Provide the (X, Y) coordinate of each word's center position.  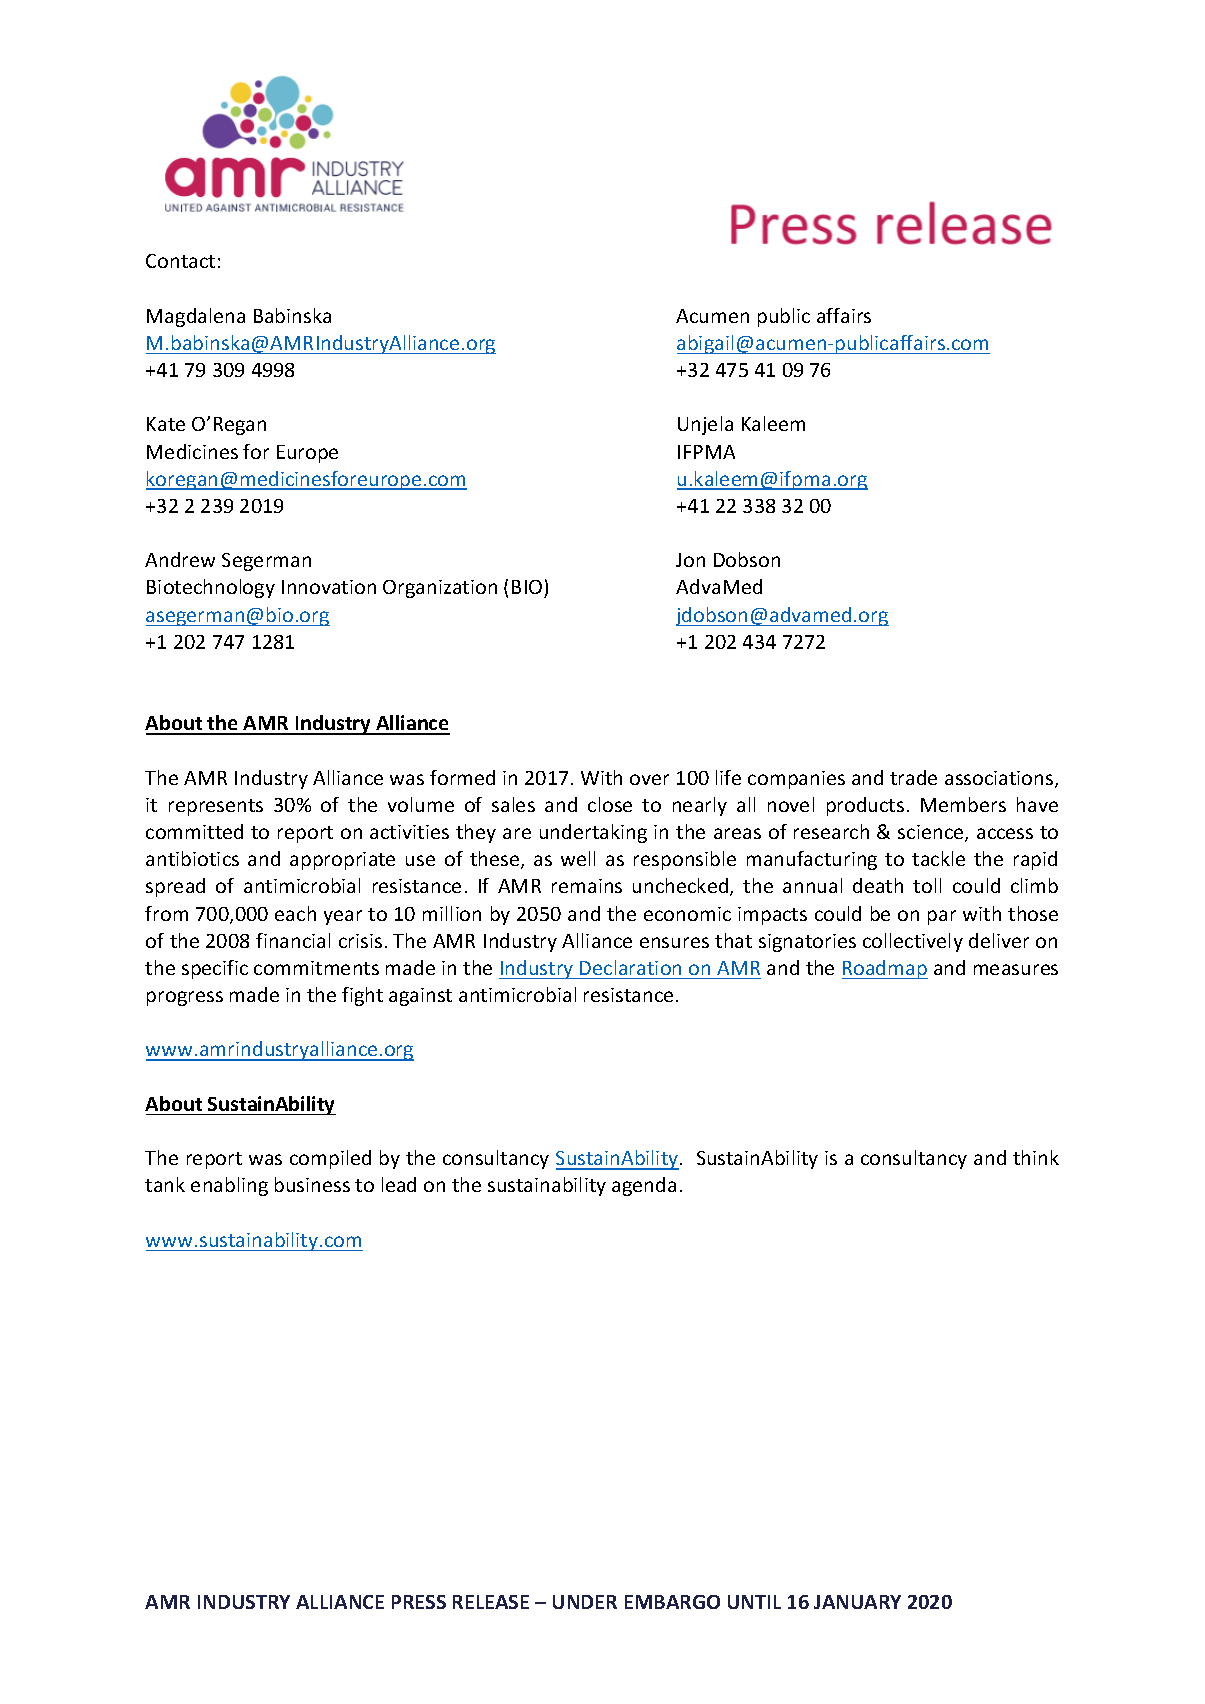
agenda (644, 1186)
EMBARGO (672, 1602)
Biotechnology (211, 588)
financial (293, 940)
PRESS (419, 1602)
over (649, 779)
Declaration (630, 967)
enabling (229, 1186)
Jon (690, 560)
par (942, 917)
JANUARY (857, 1602)
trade (913, 777)
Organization (440, 589)
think (1036, 1157)
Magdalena (196, 317)
